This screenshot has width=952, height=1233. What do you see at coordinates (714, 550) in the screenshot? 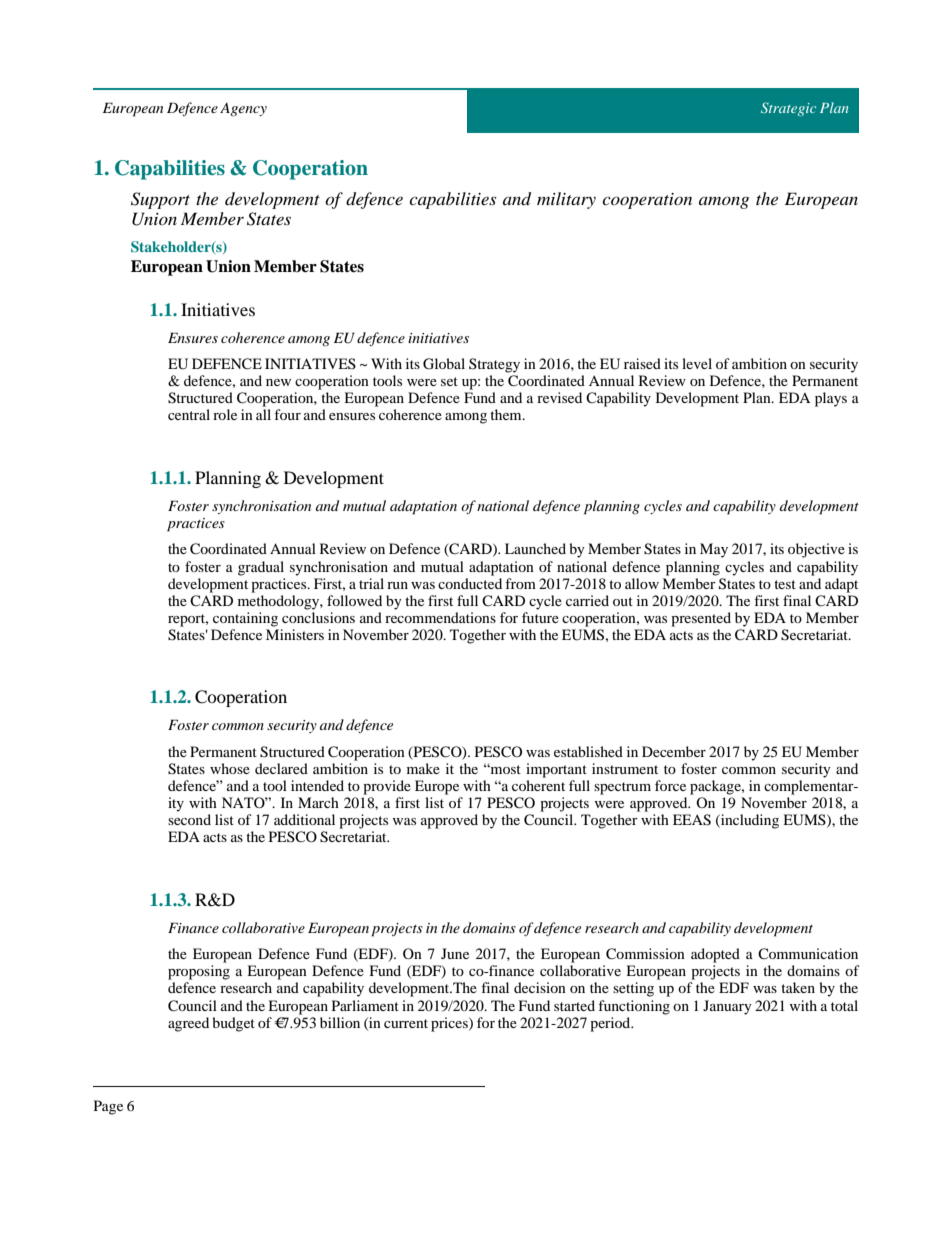
I see `May` at bounding box center [714, 550].
